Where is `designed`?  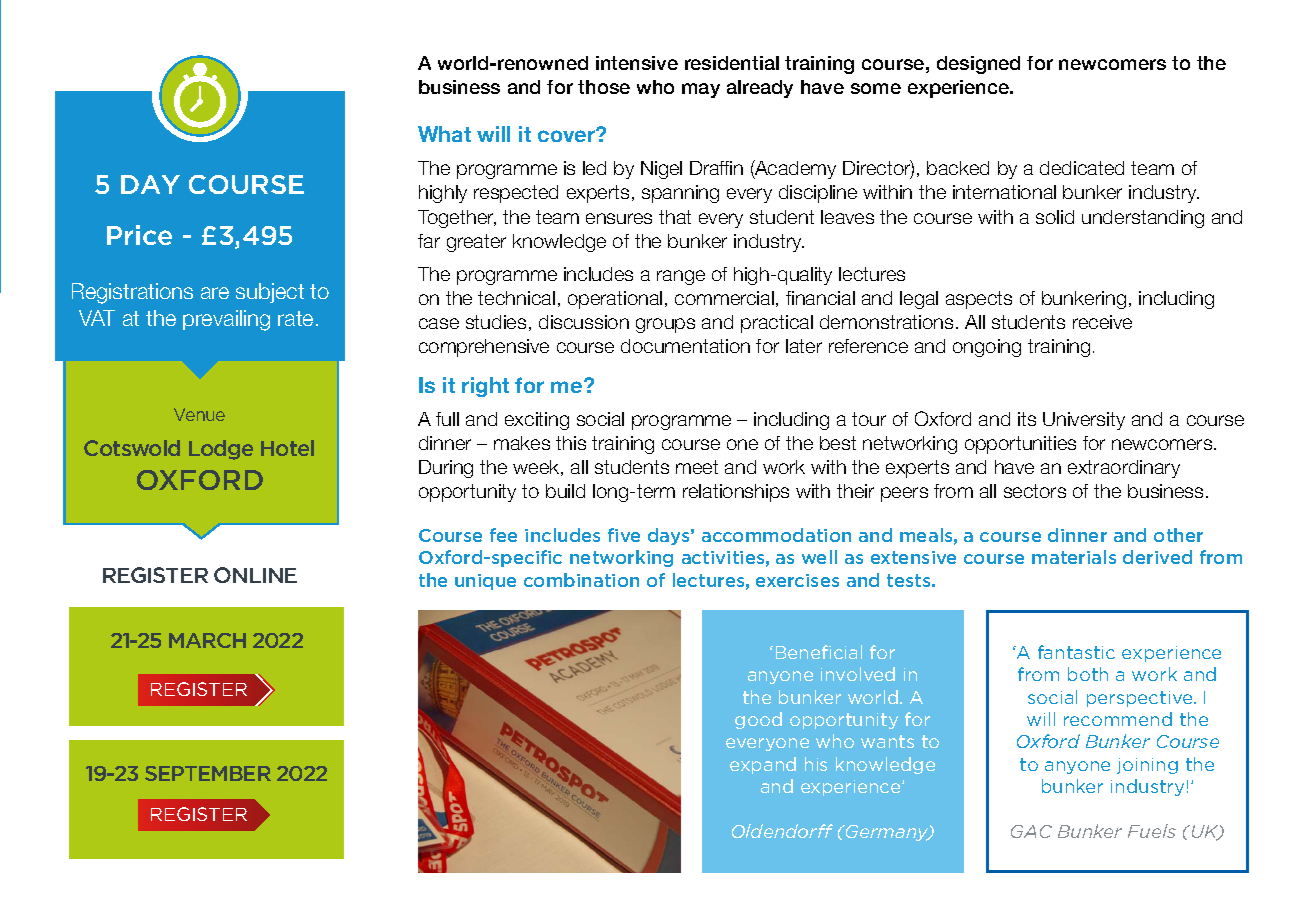
designed is located at coordinates (978, 65).
